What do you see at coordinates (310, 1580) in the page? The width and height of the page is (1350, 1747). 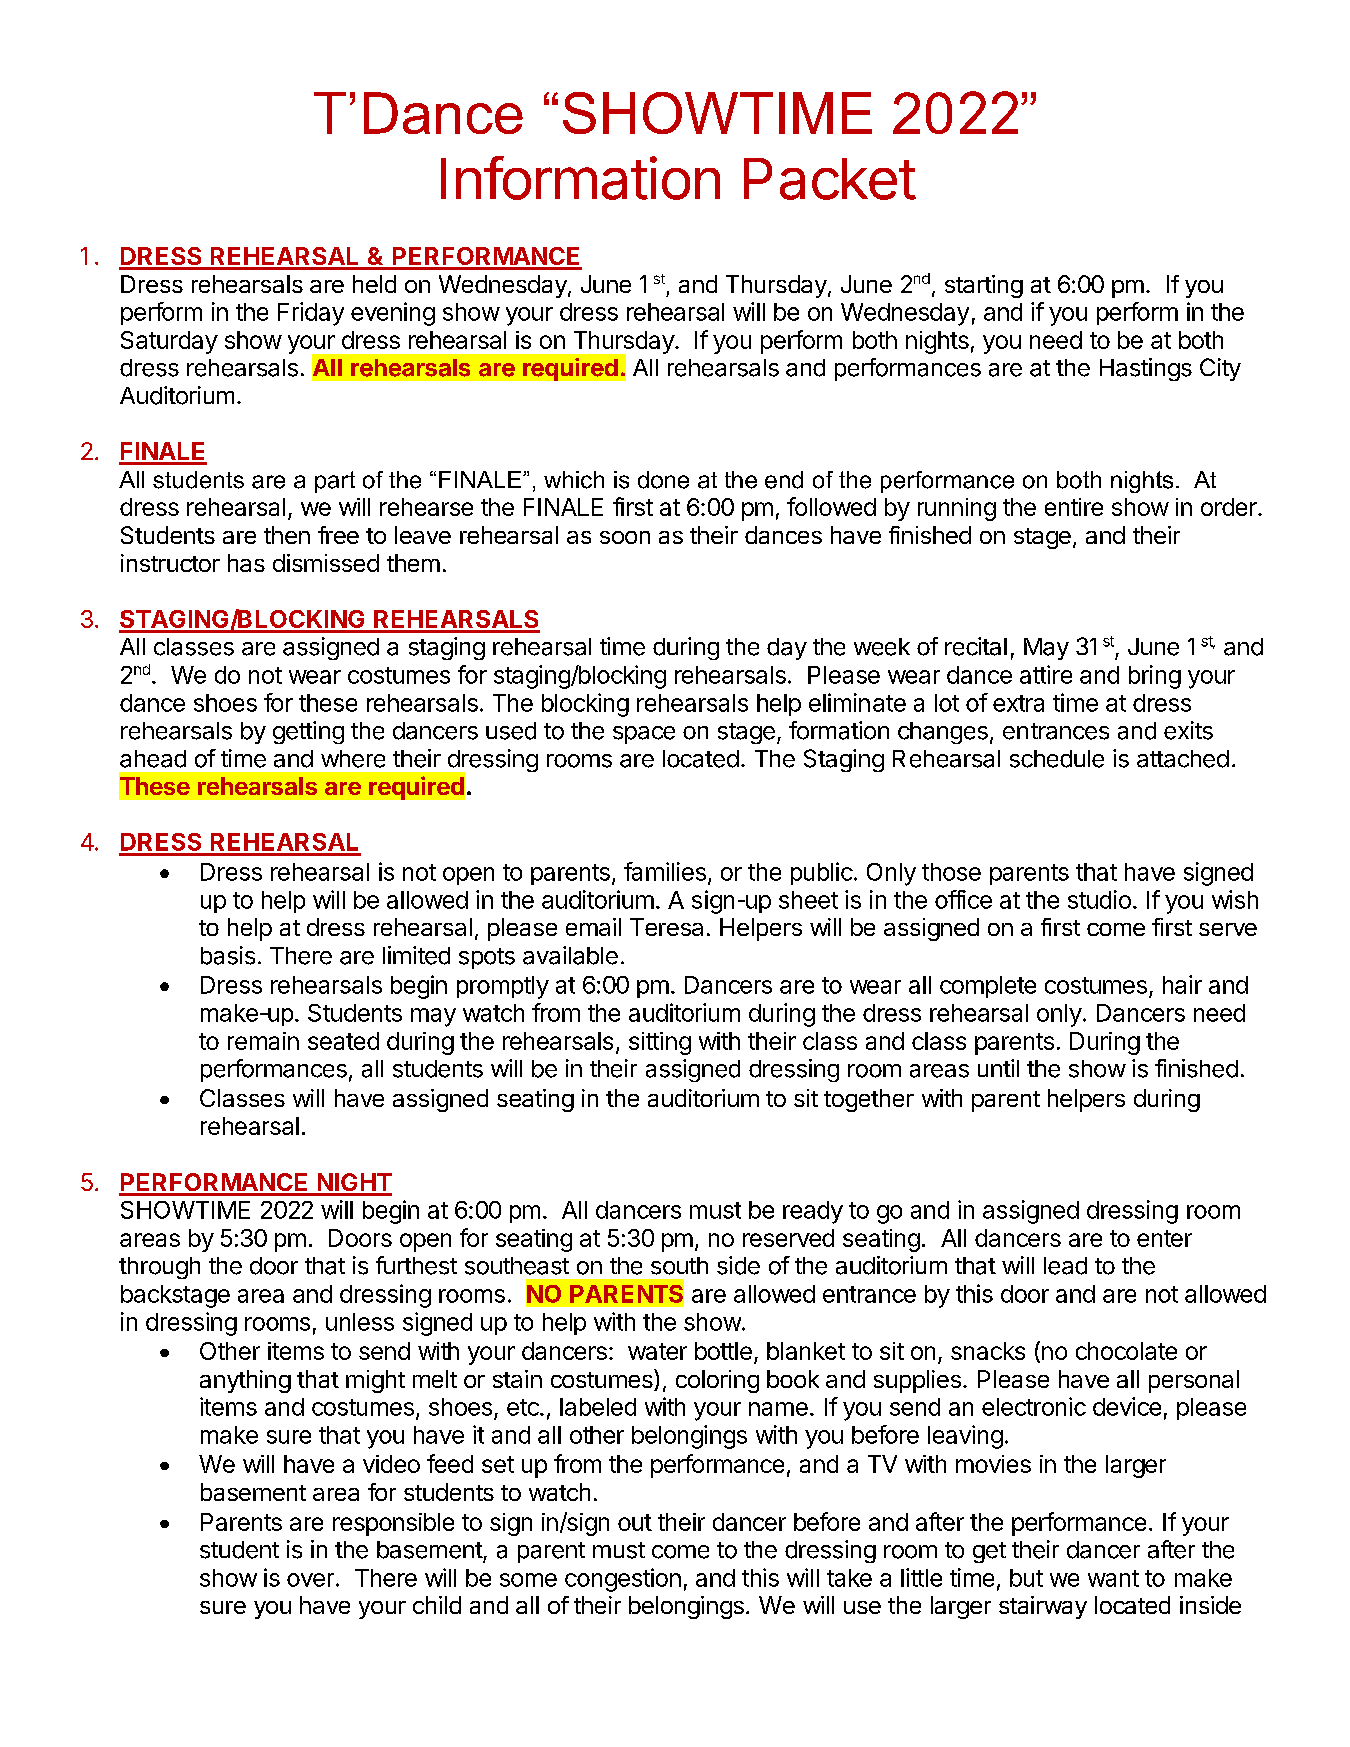 I see `over` at bounding box center [310, 1580].
